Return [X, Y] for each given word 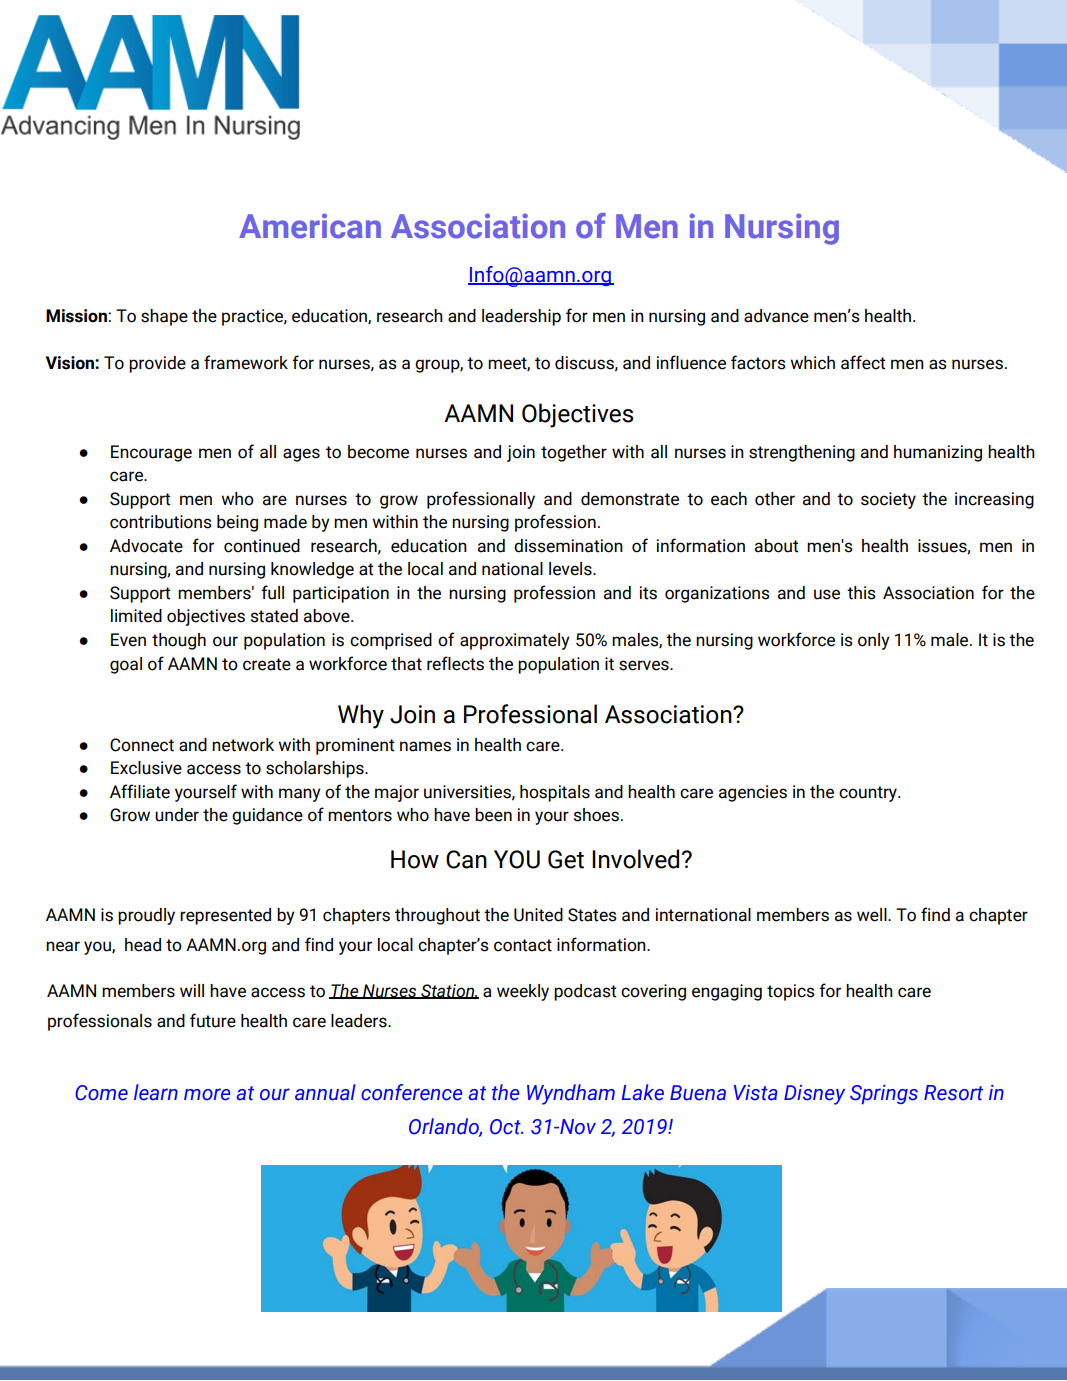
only [874, 641]
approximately [515, 641]
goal [126, 665]
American [310, 226]
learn [156, 1092]
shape [164, 317]
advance [776, 316]
